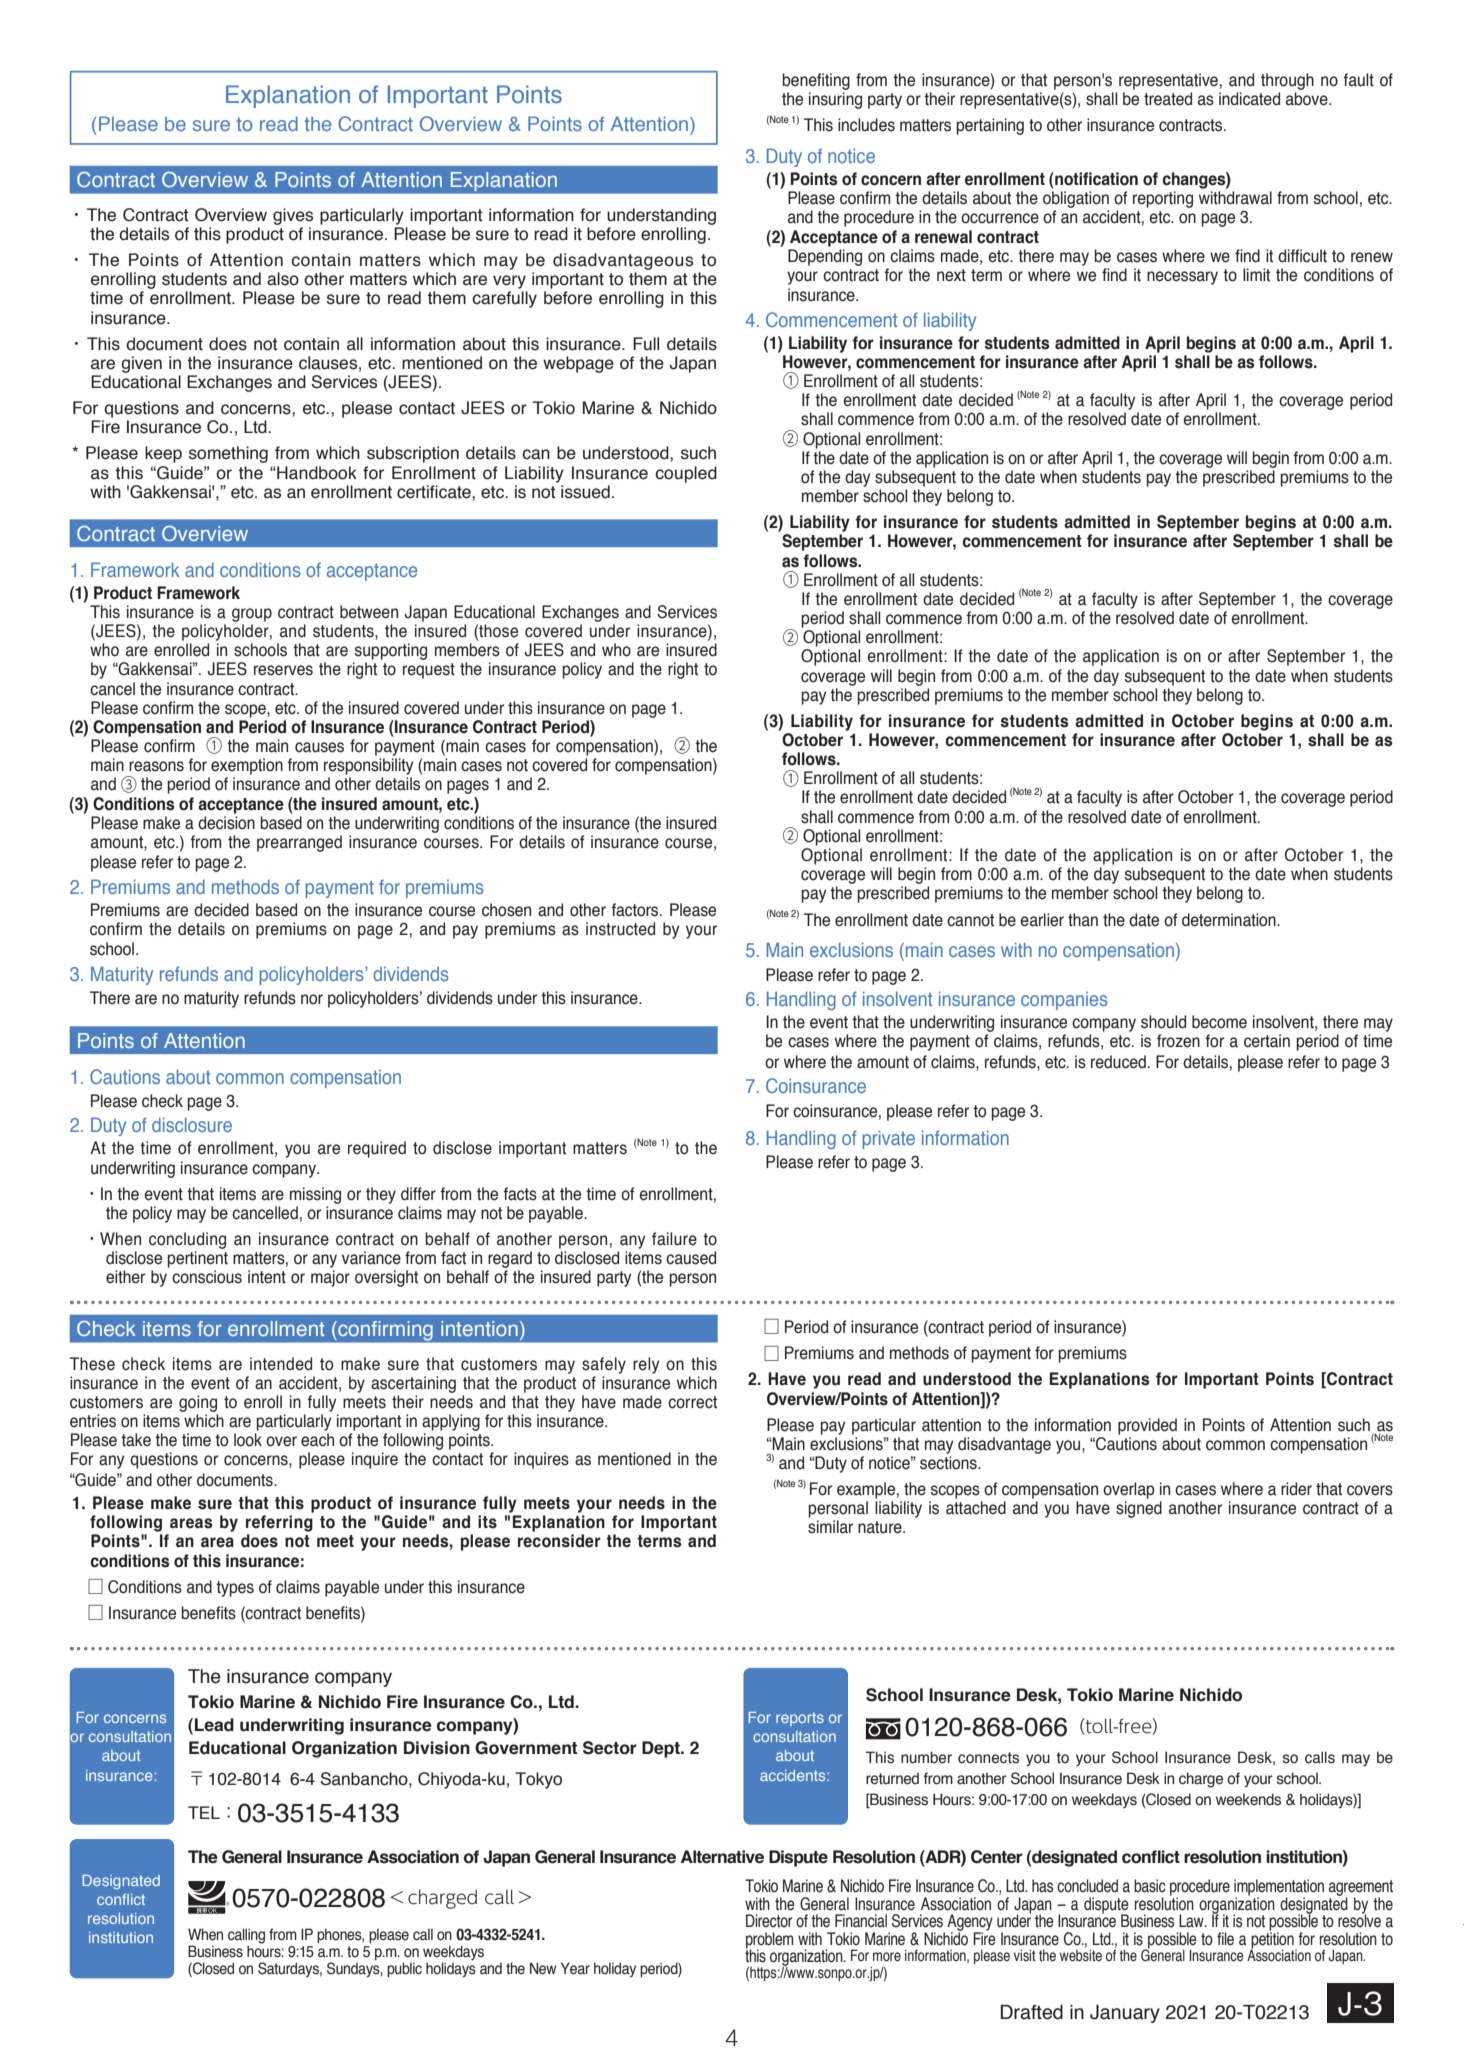 The width and height of the document is (1465, 2072). What do you see at coordinates (769, 1941) in the document?
I see `problem` at bounding box center [769, 1941].
